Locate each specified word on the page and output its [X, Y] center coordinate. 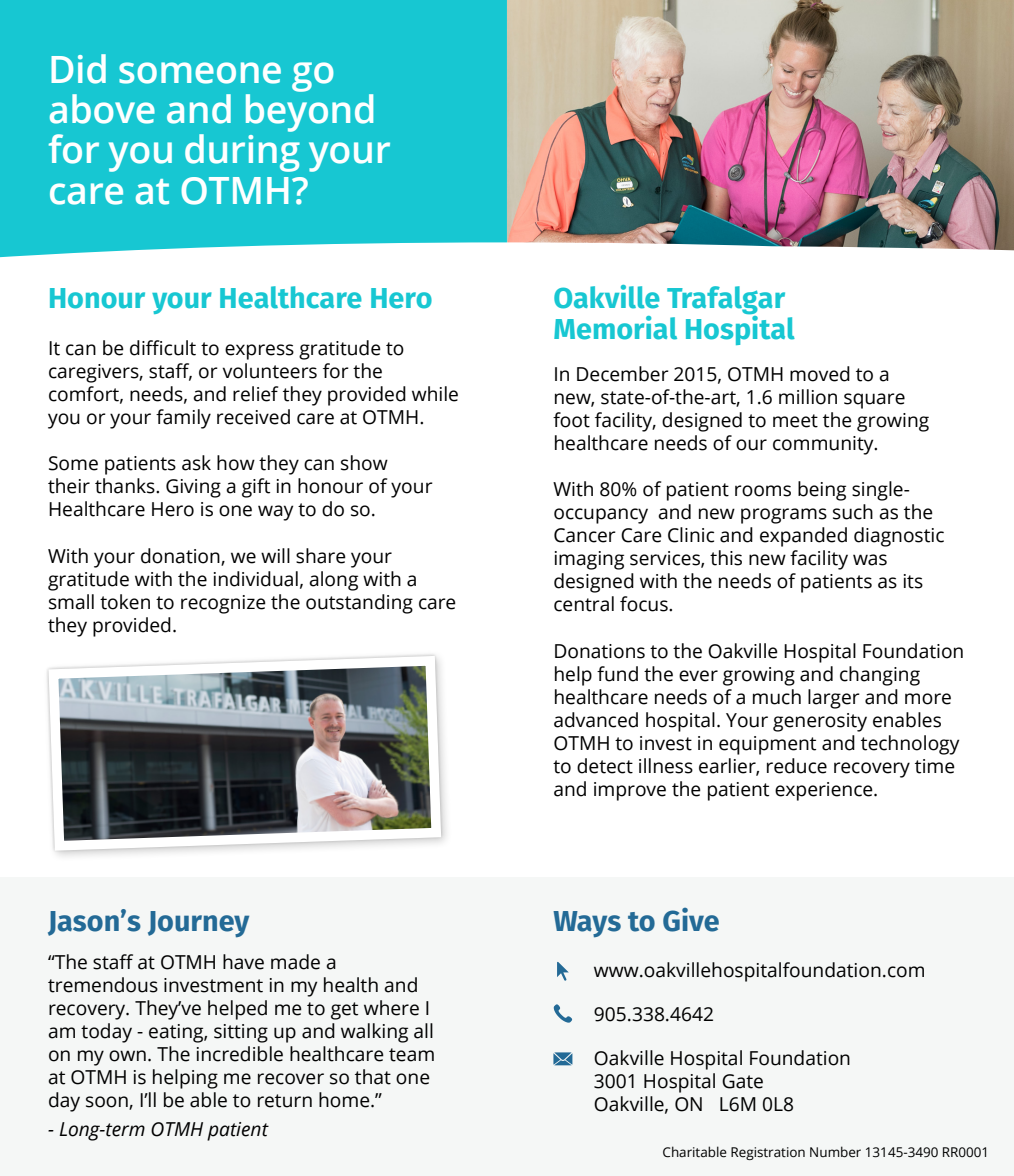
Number [835, 1152]
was [870, 560]
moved [820, 374]
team [411, 1055]
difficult [163, 348]
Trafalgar [726, 301]
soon [108, 1103]
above [102, 109]
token [125, 602]
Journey [198, 924]
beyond [309, 113]
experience [825, 791]
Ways [587, 924]
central [584, 604]
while [435, 394]
